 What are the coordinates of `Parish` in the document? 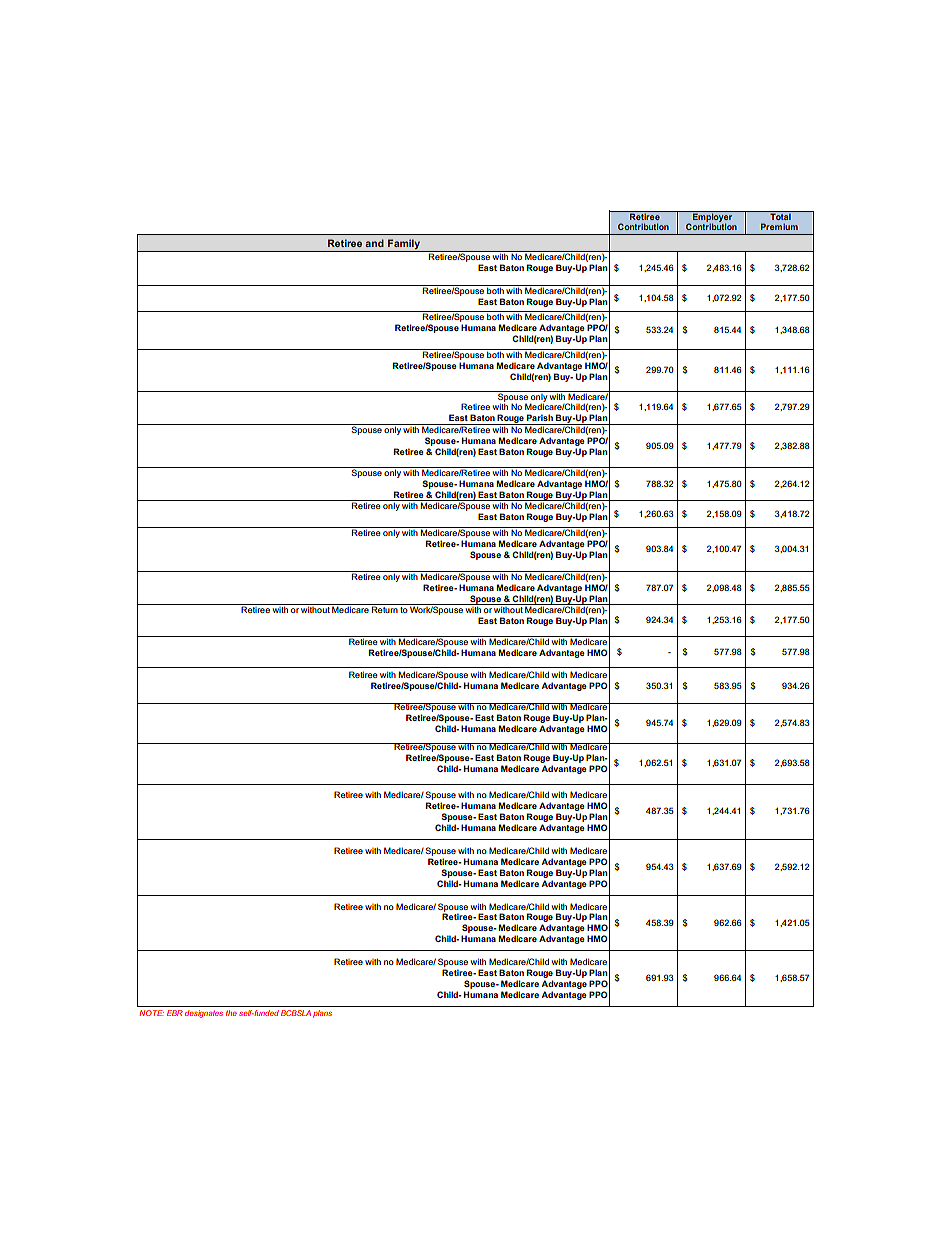 It's located at (540, 417).
